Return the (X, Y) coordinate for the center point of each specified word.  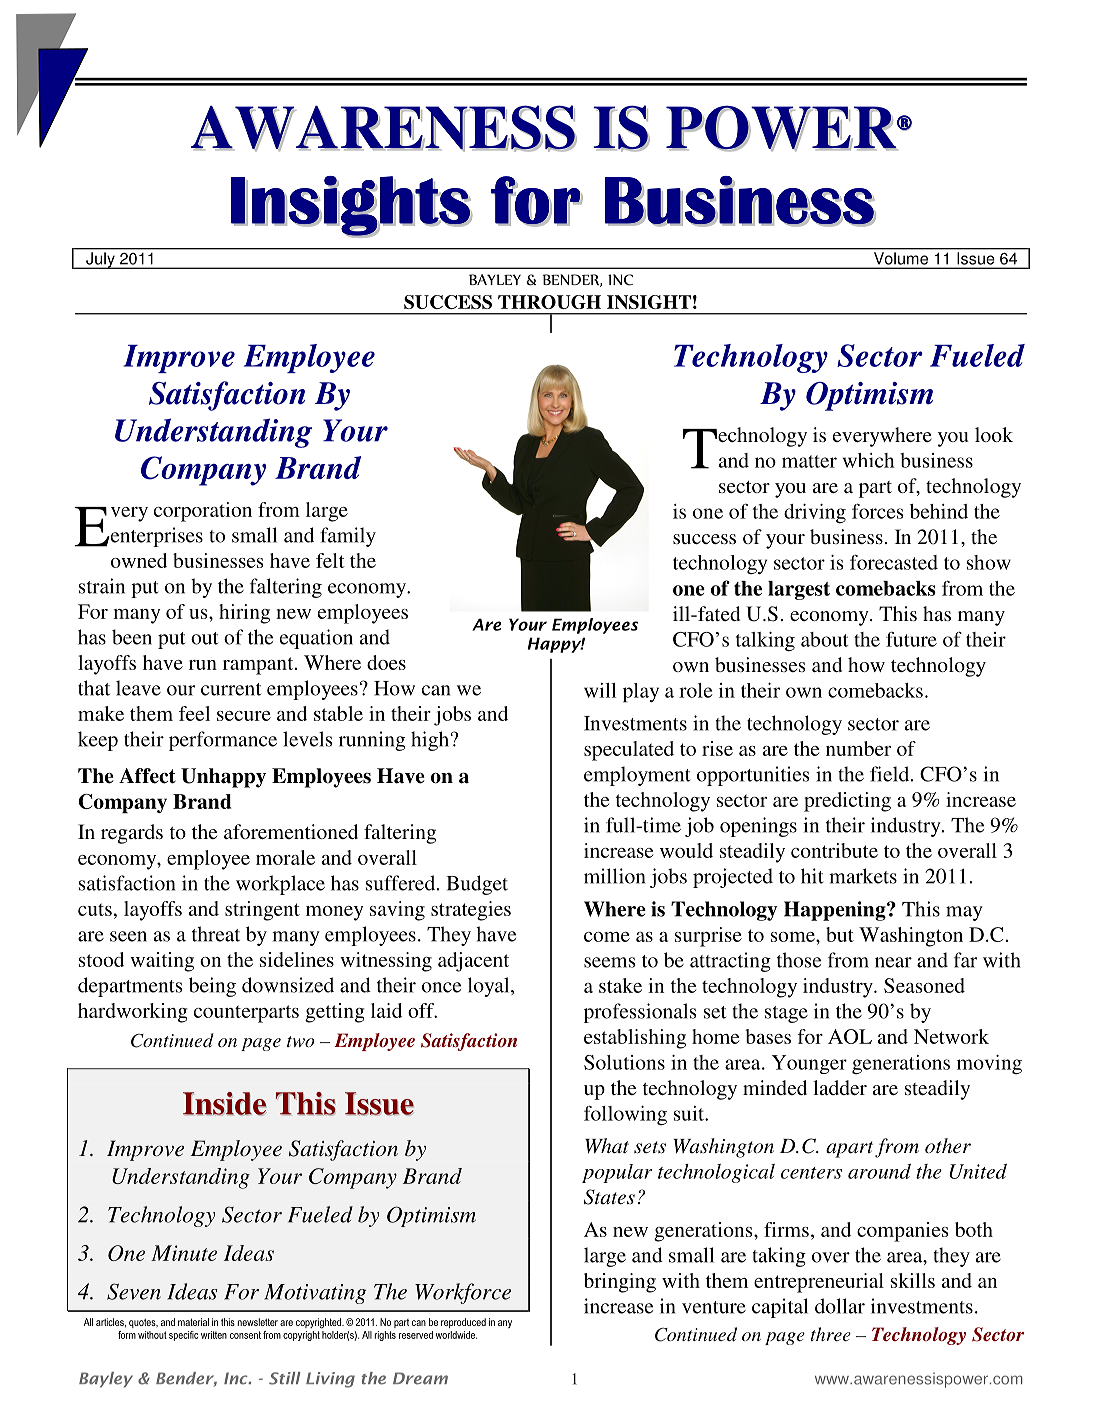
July (100, 260)
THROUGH (549, 302)
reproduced (463, 1323)
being (212, 987)
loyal (490, 987)
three (831, 1334)
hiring (244, 614)
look (994, 434)
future (911, 639)
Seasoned (924, 985)
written (214, 1335)
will (600, 690)
